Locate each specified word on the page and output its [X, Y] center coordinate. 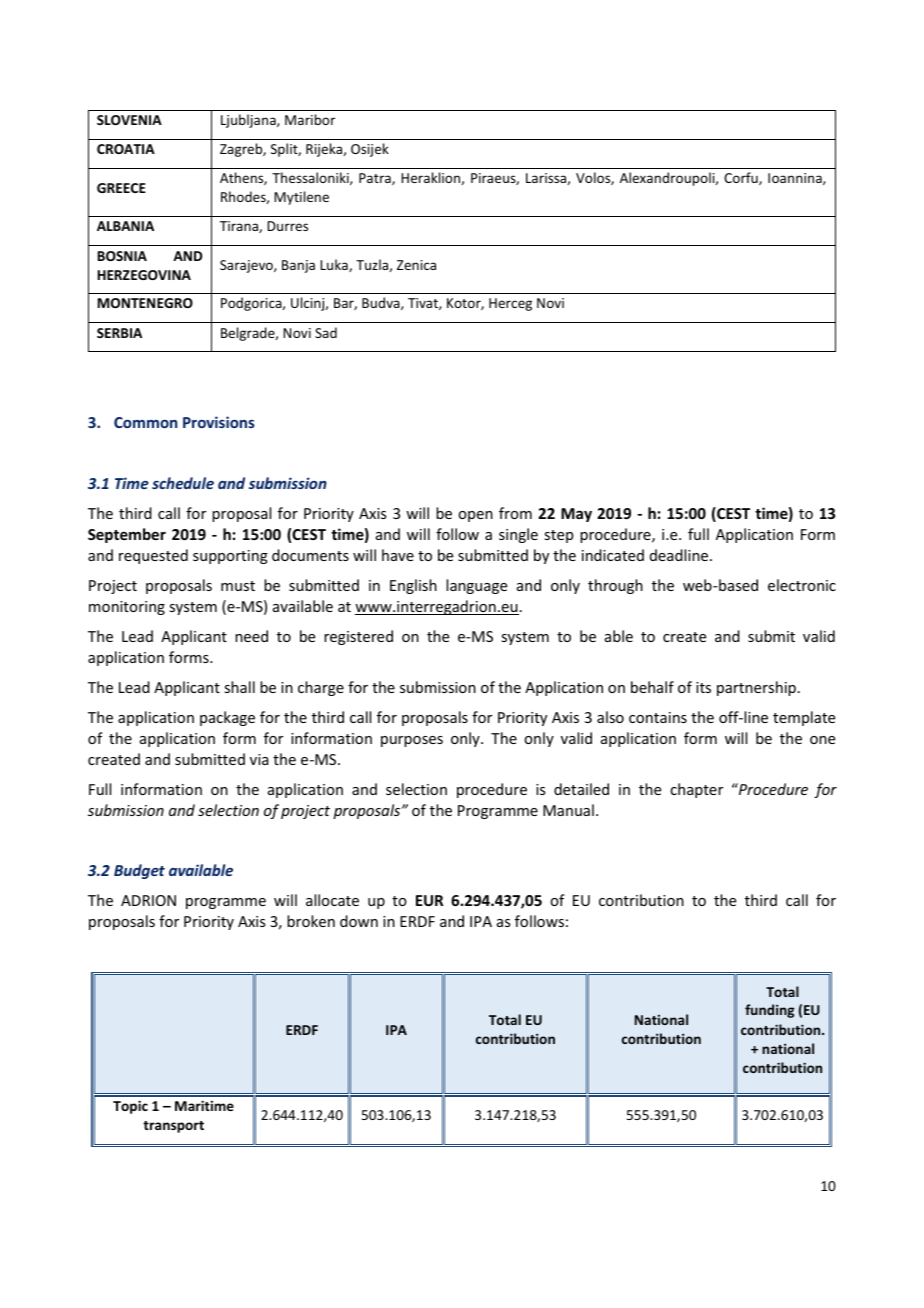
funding [770, 1011]
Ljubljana [249, 121]
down [359, 921]
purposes [412, 741]
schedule [183, 483]
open [475, 516]
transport [173, 1127]
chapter [696, 790]
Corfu [742, 178]
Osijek [370, 150]
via [259, 759]
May [576, 515]
